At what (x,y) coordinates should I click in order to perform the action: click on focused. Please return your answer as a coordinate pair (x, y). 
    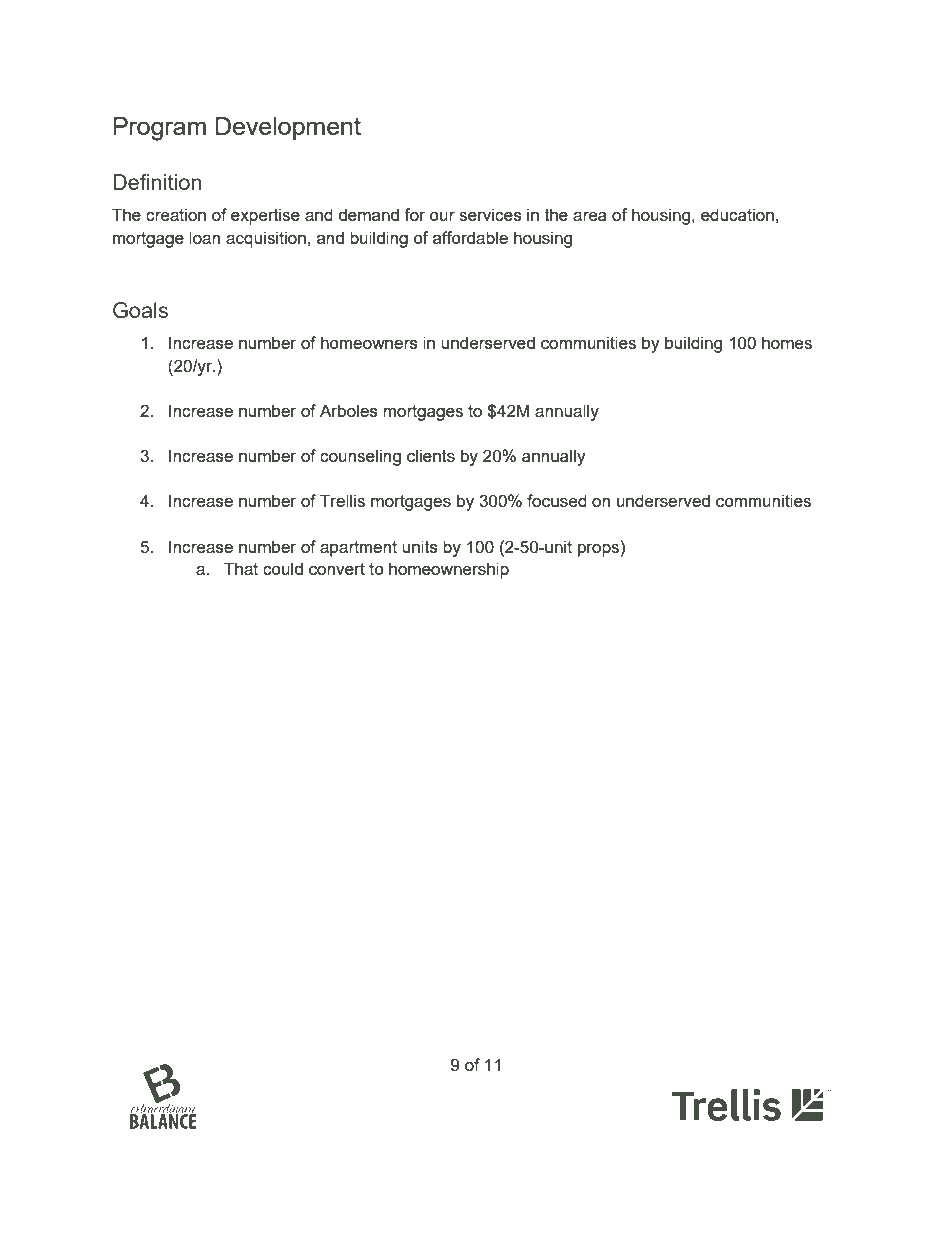
    Looking at the image, I should click on (557, 500).
